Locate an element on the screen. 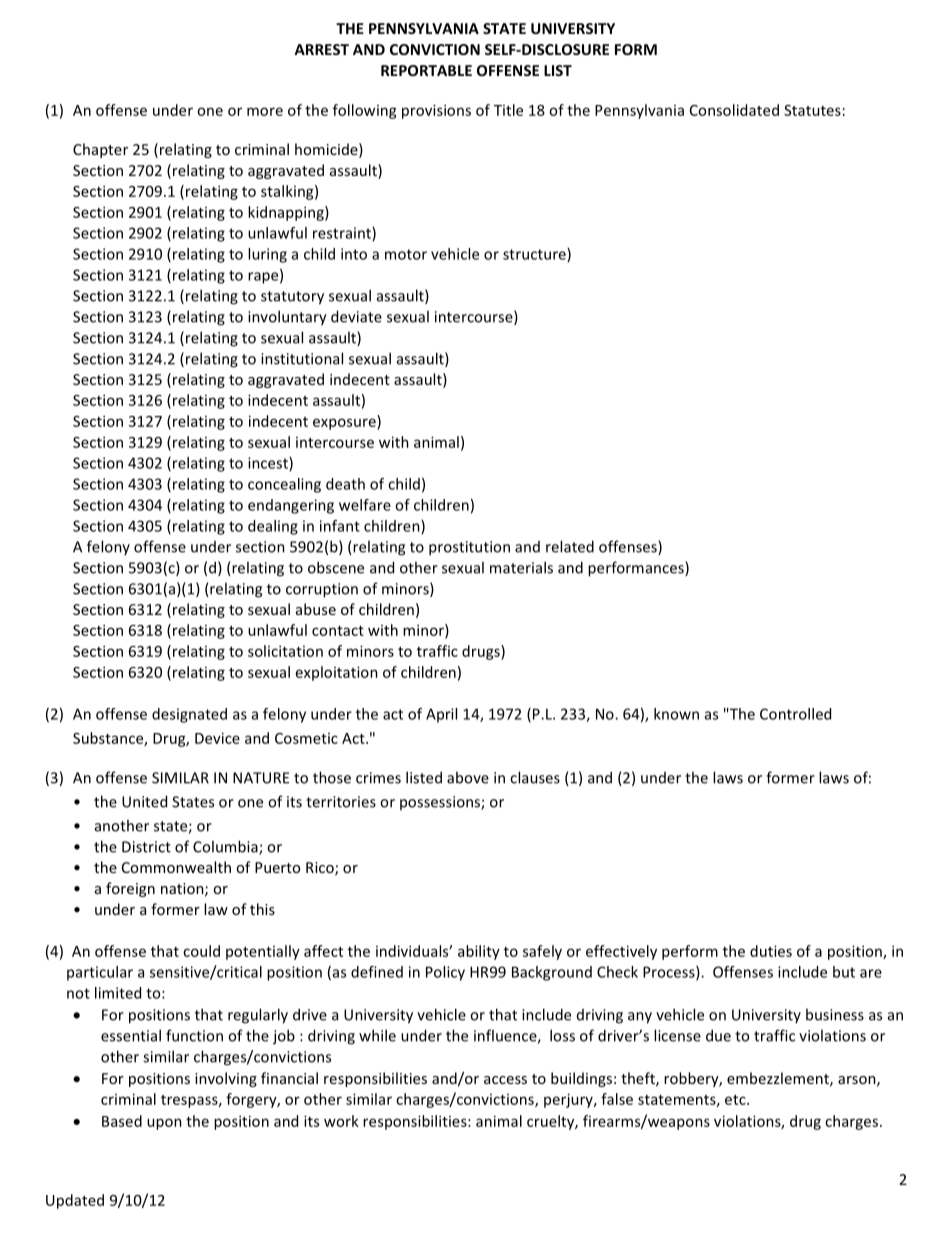 Image resolution: width=952 pixels, height=1233 pixels. Consolidated is located at coordinates (734, 110).
